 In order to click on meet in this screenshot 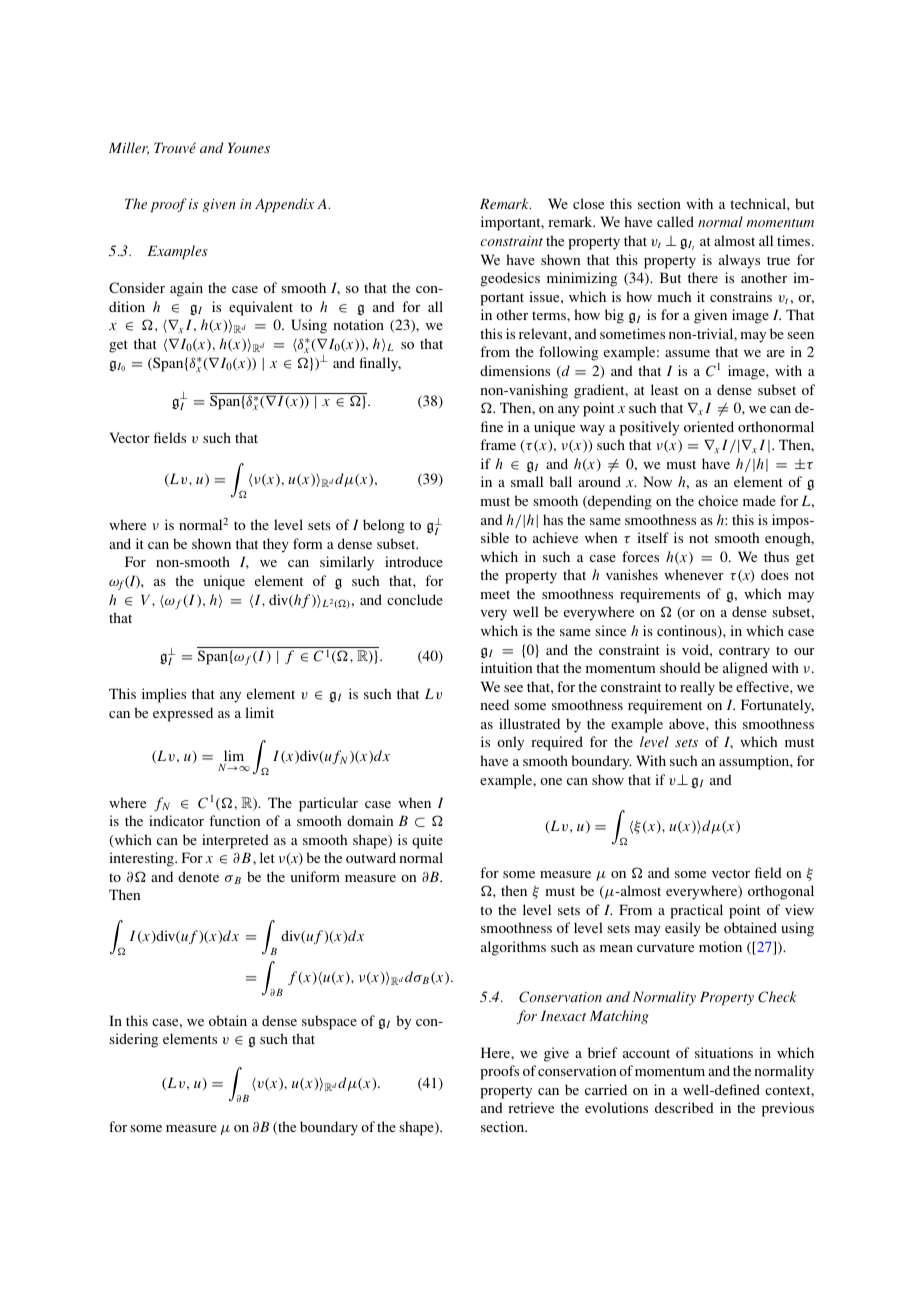, I will do `click(495, 594)`.
